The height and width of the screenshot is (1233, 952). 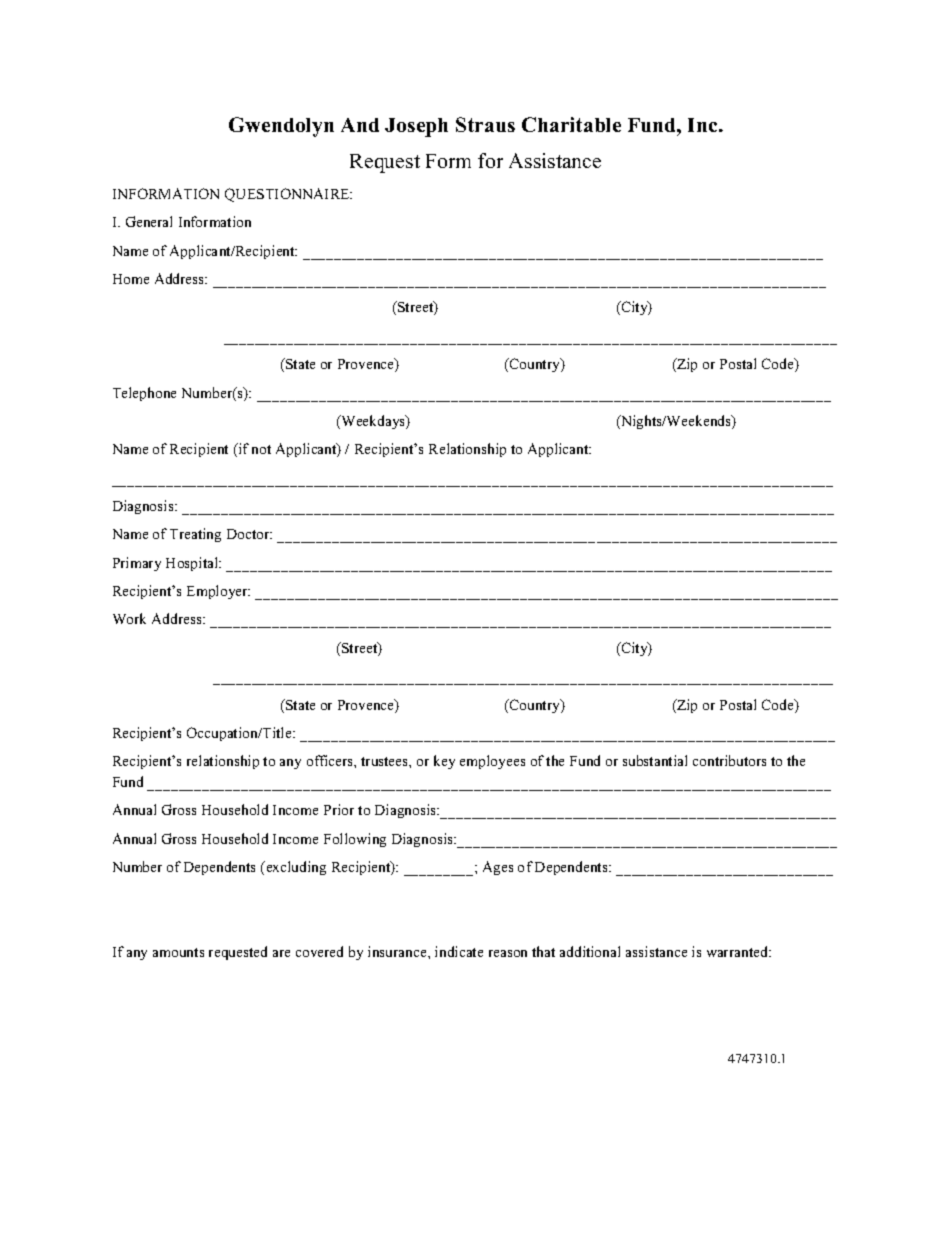 I want to click on amounts, so click(x=178, y=952).
